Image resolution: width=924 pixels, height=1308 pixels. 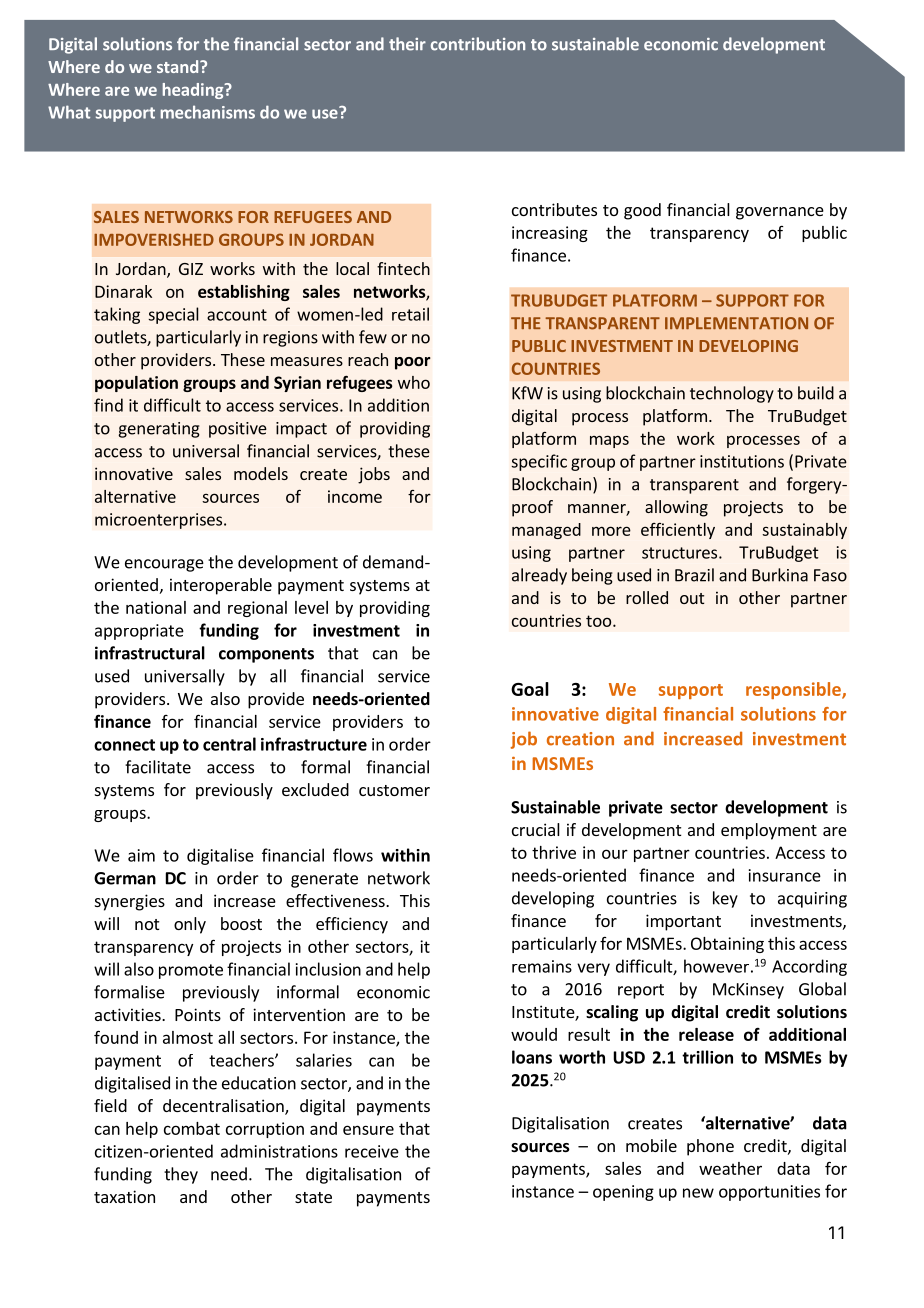 I want to click on generating, so click(x=159, y=430).
